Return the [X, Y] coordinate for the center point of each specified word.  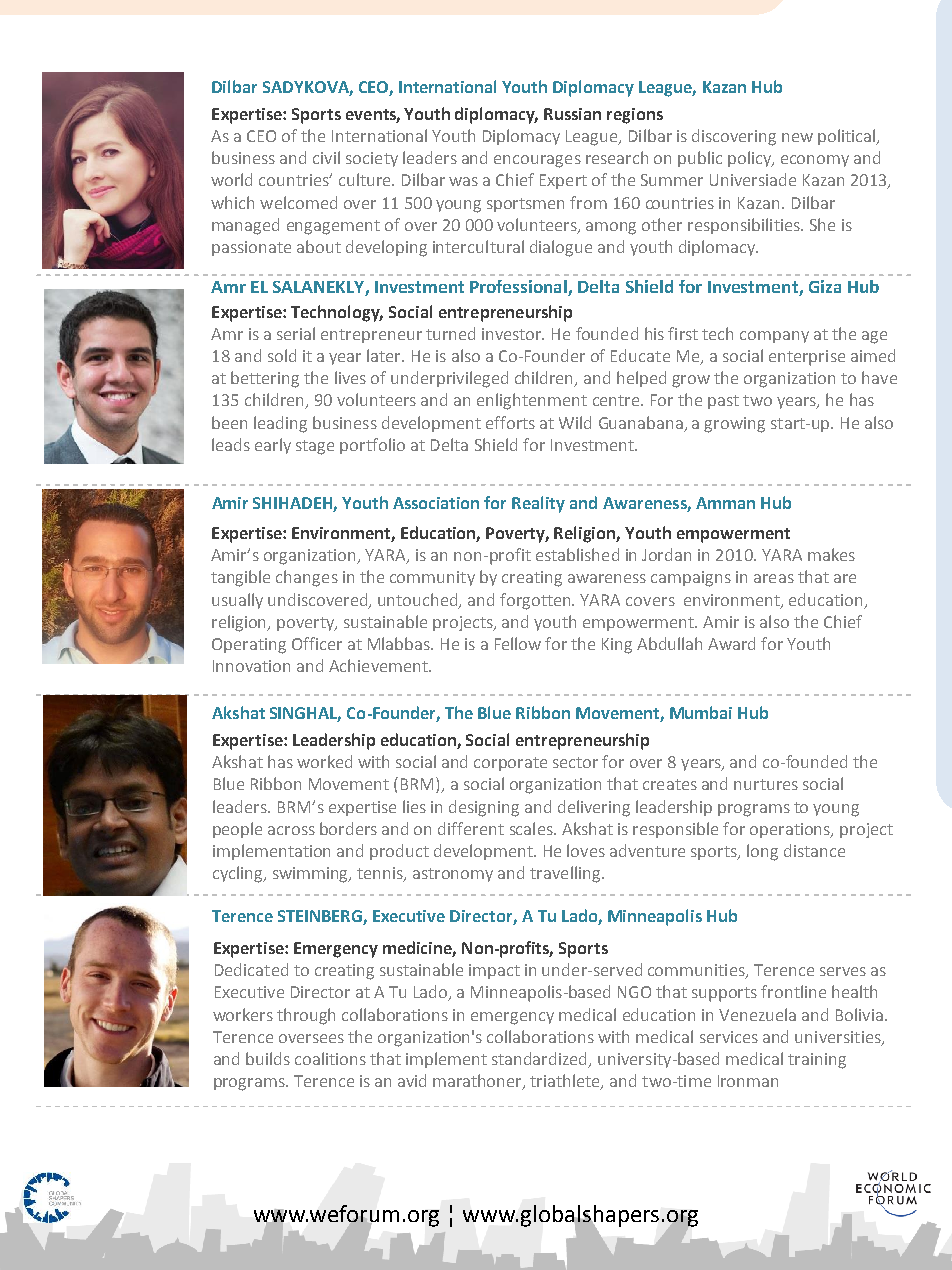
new [797, 137]
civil [326, 157]
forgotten [536, 601]
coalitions [330, 1058]
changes [307, 578]
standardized [541, 1060]
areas [774, 578]
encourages [537, 161]
